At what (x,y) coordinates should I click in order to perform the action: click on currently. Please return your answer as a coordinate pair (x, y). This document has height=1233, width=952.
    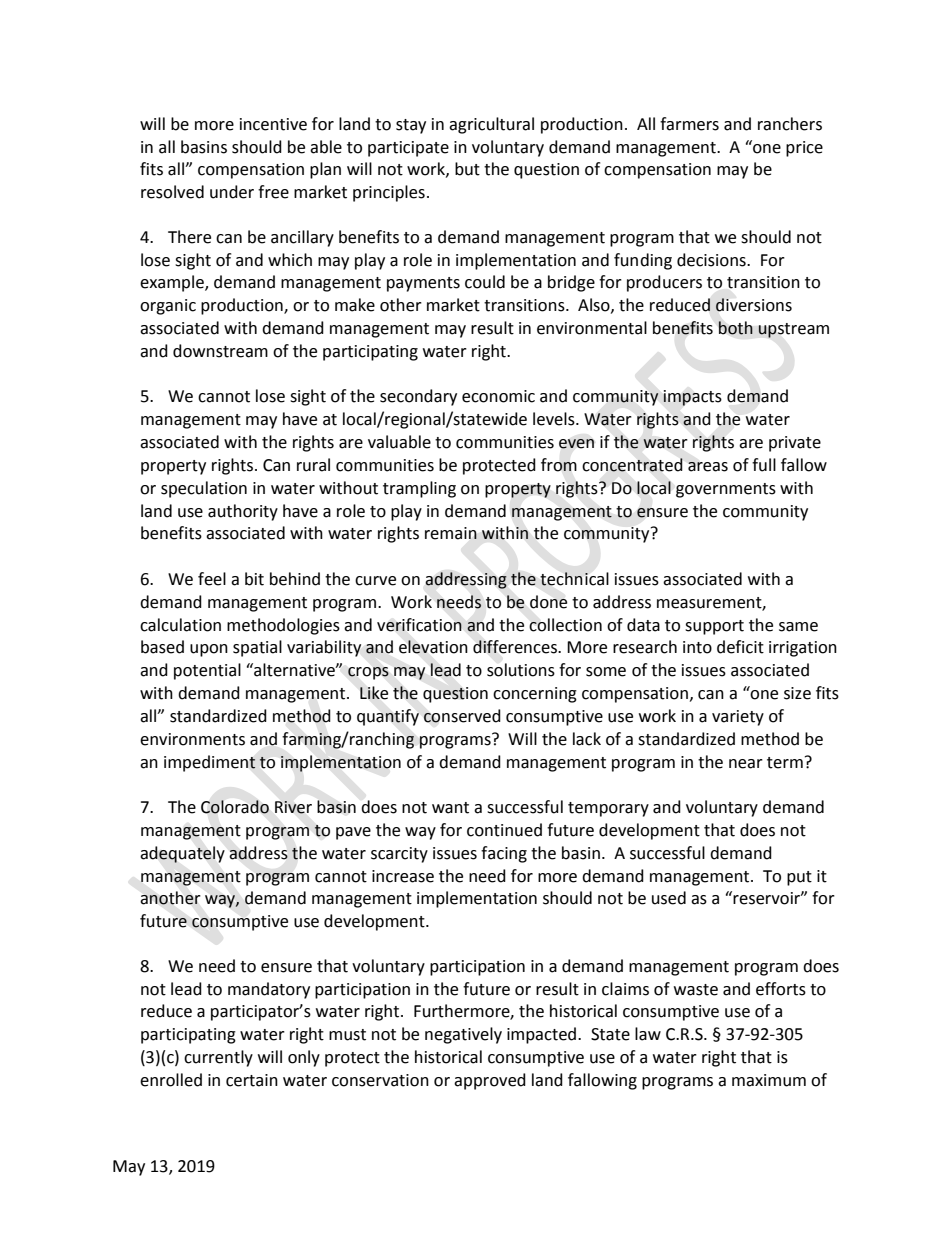
    Looking at the image, I should click on (218, 1058).
